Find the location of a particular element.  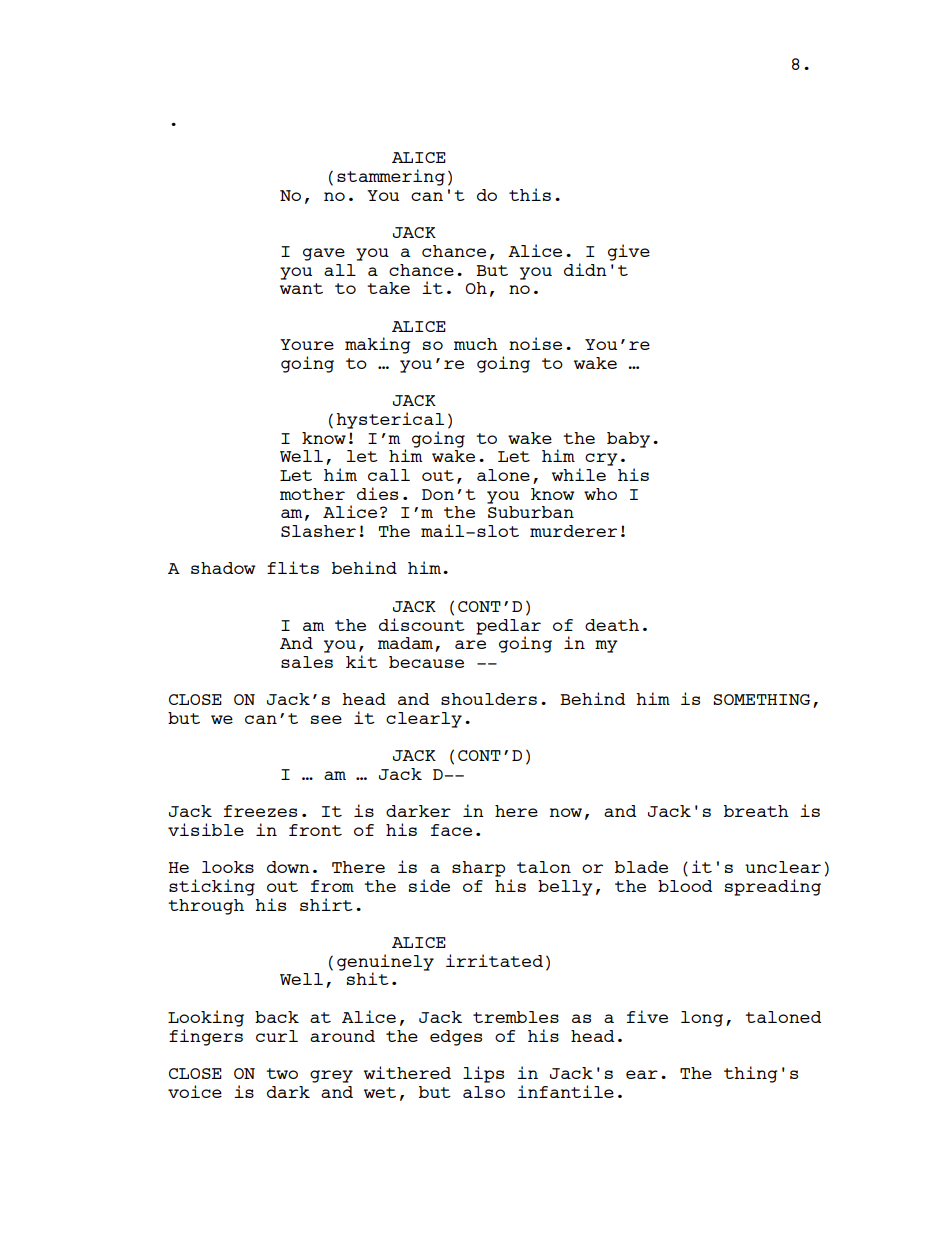

long is located at coordinates (702, 1019).
